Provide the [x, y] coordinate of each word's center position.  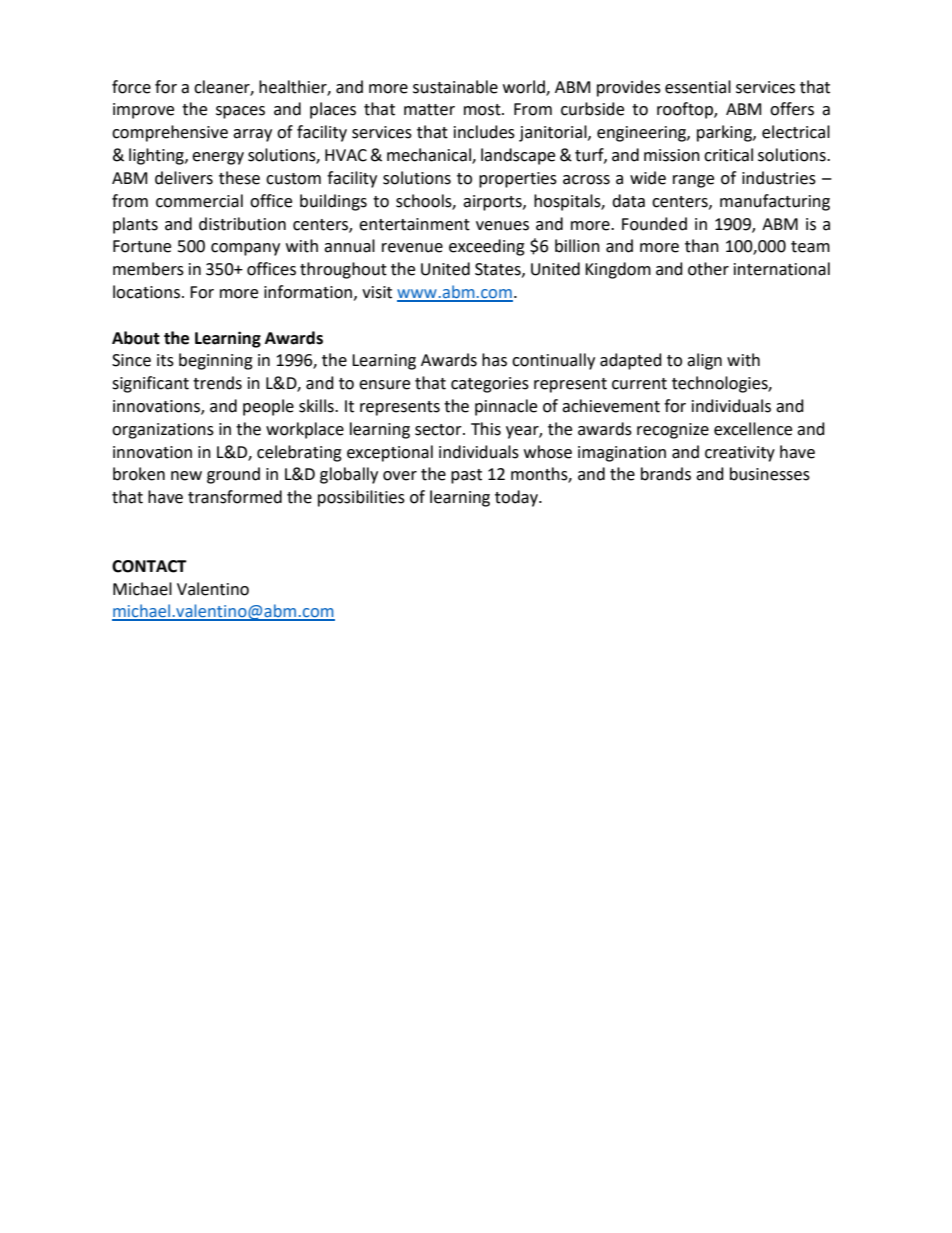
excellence [753, 429]
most [483, 110]
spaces [240, 112]
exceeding [487, 247]
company [245, 249]
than [702, 246]
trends [217, 383]
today [517, 498]
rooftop [686, 110]
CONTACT [149, 566]
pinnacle [506, 407]
